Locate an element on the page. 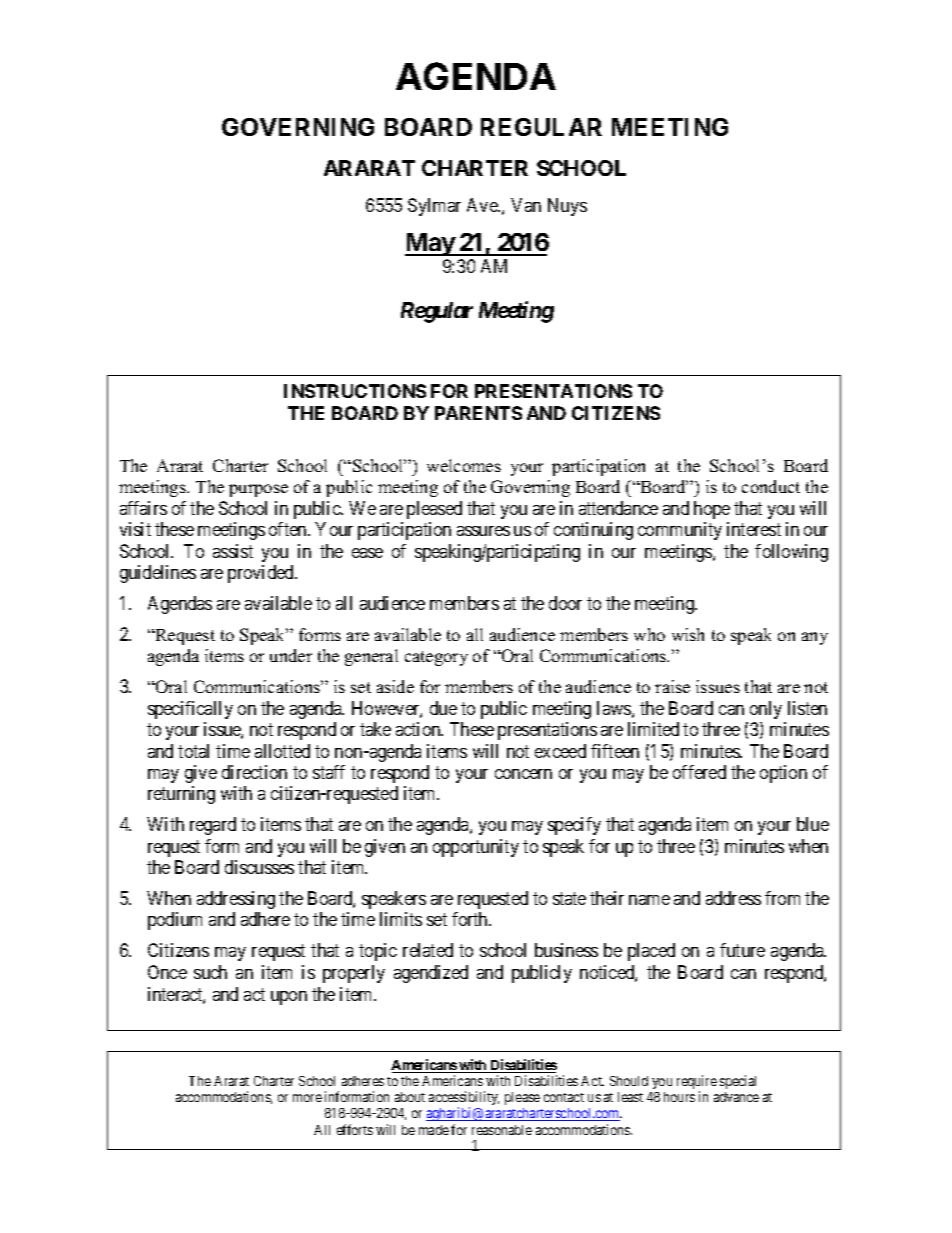 The width and height of the document is (952, 1233). assures is located at coordinates (483, 531).
